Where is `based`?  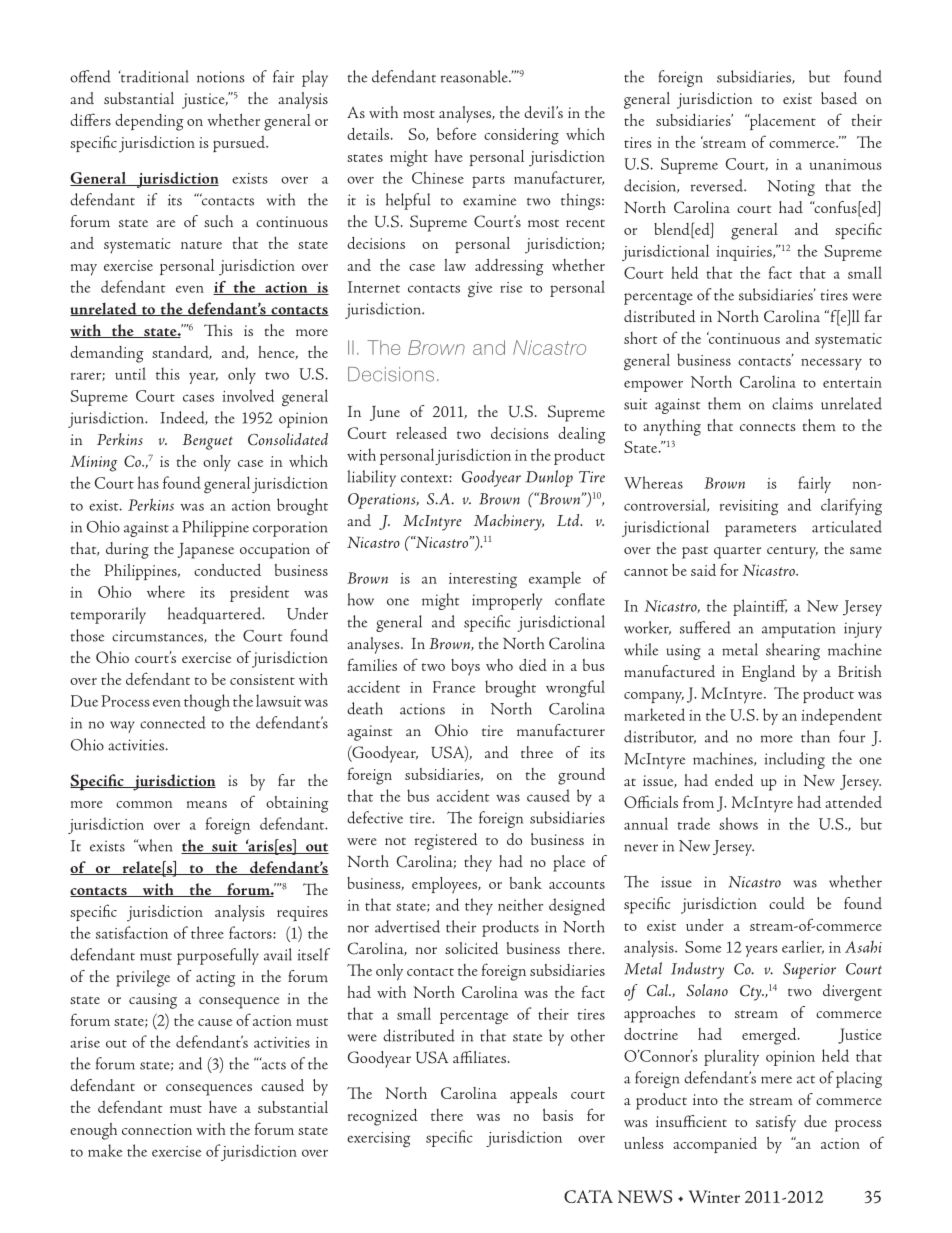 based is located at coordinates (839, 98).
